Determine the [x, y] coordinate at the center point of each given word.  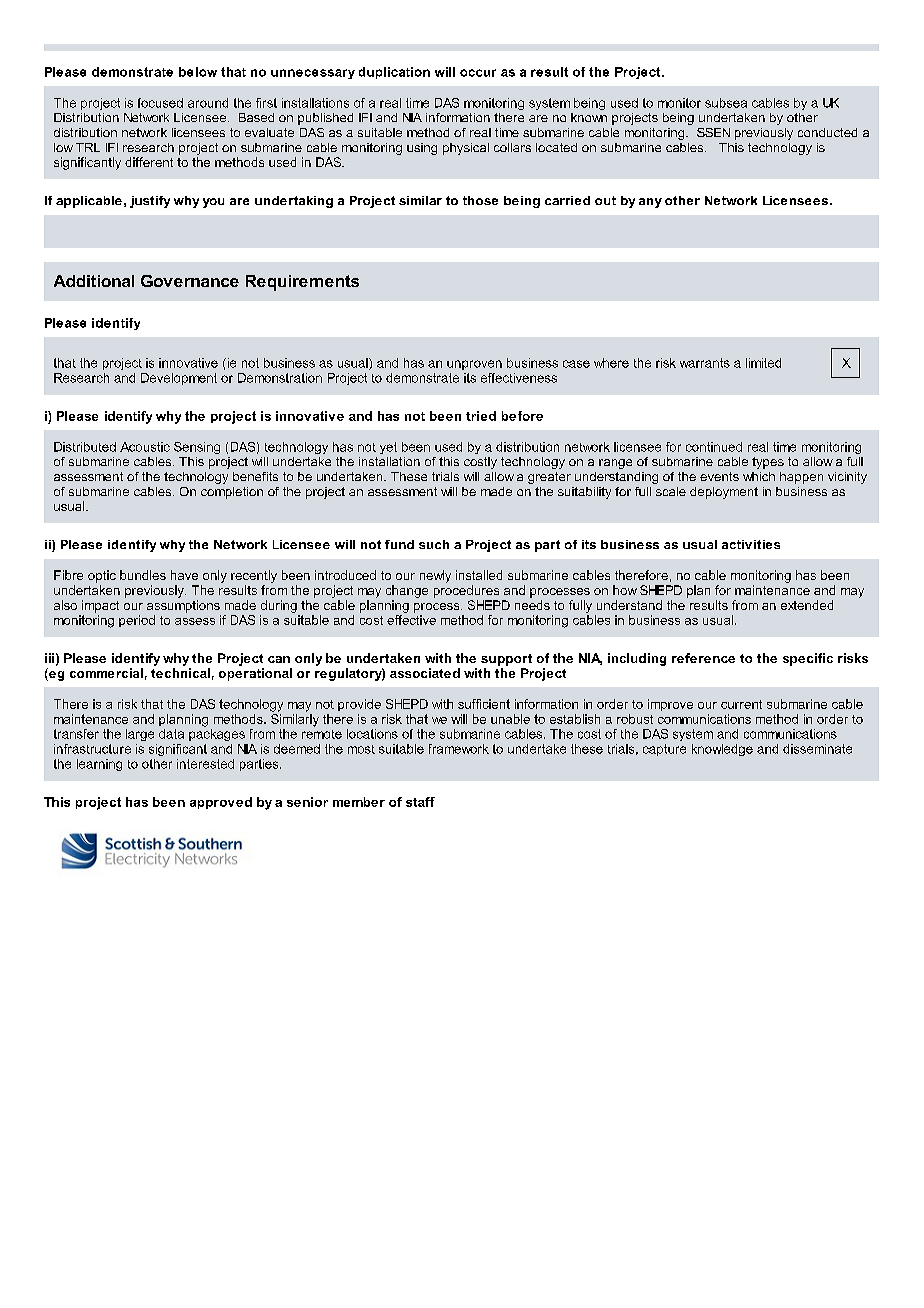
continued [714, 447]
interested [205, 764]
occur [478, 73]
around [208, 103]
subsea [726, 103]
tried [481, 416]
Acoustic [145, 447]
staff [420, 802]
